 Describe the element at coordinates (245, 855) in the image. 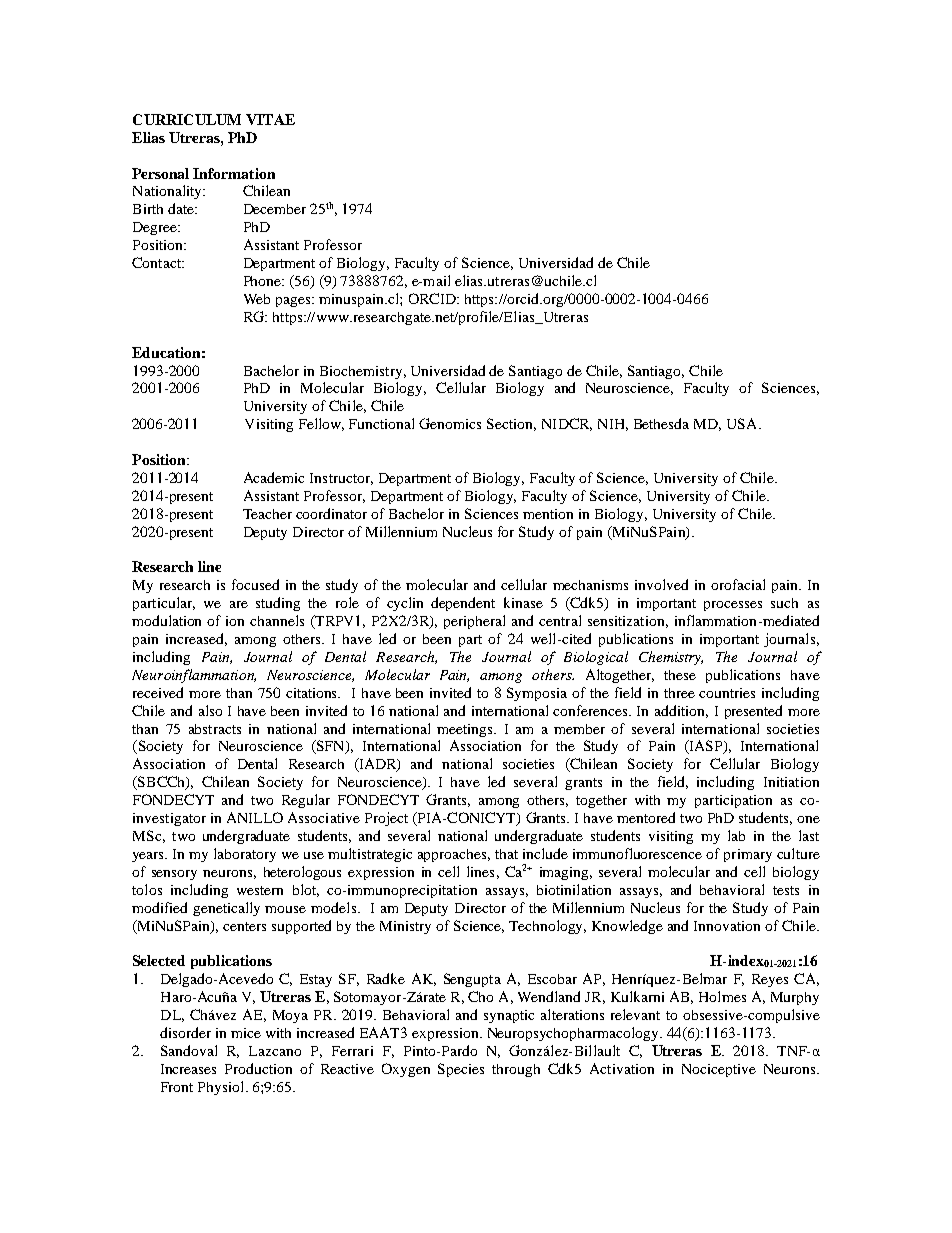

I see `laboratory` at that location.
